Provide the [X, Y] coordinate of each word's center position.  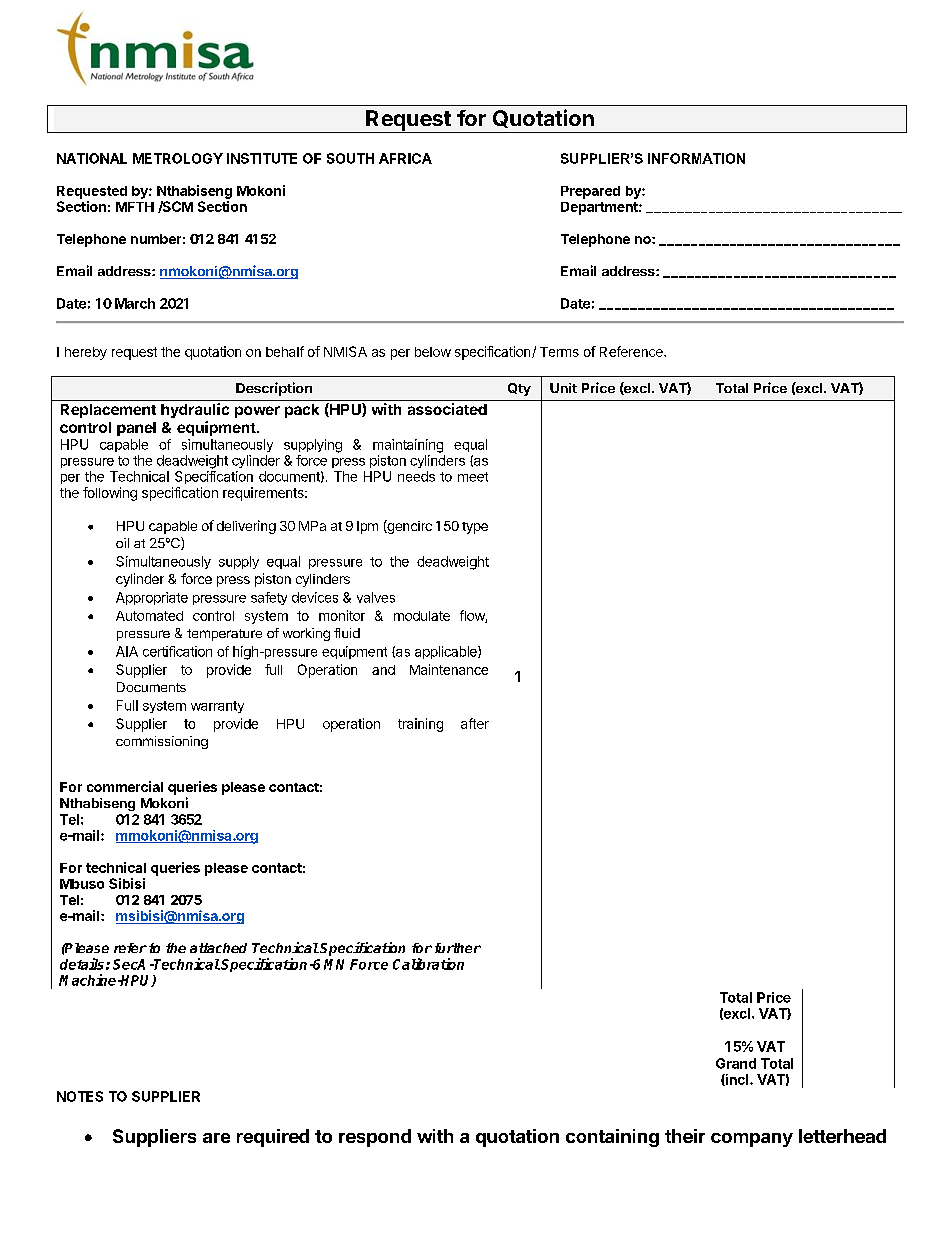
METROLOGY [178, 158]
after [475, 723]
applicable [447, 652]
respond [375, 1138]
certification [177, 651]
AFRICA [405, 158]
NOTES [80, 1096]
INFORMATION [696, 158]
